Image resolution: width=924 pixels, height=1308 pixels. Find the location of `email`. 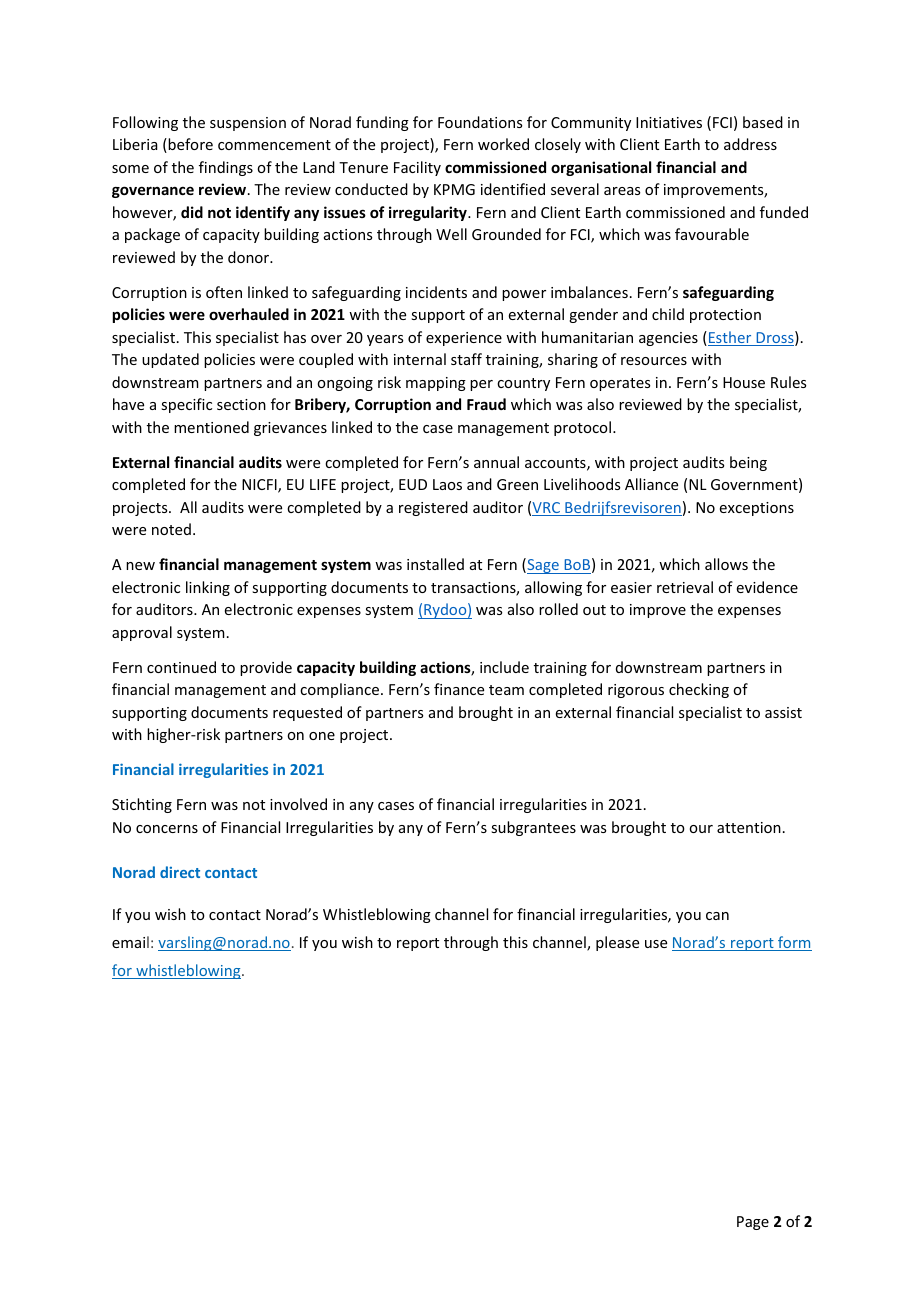

email is located at coordinates (130, 942).
